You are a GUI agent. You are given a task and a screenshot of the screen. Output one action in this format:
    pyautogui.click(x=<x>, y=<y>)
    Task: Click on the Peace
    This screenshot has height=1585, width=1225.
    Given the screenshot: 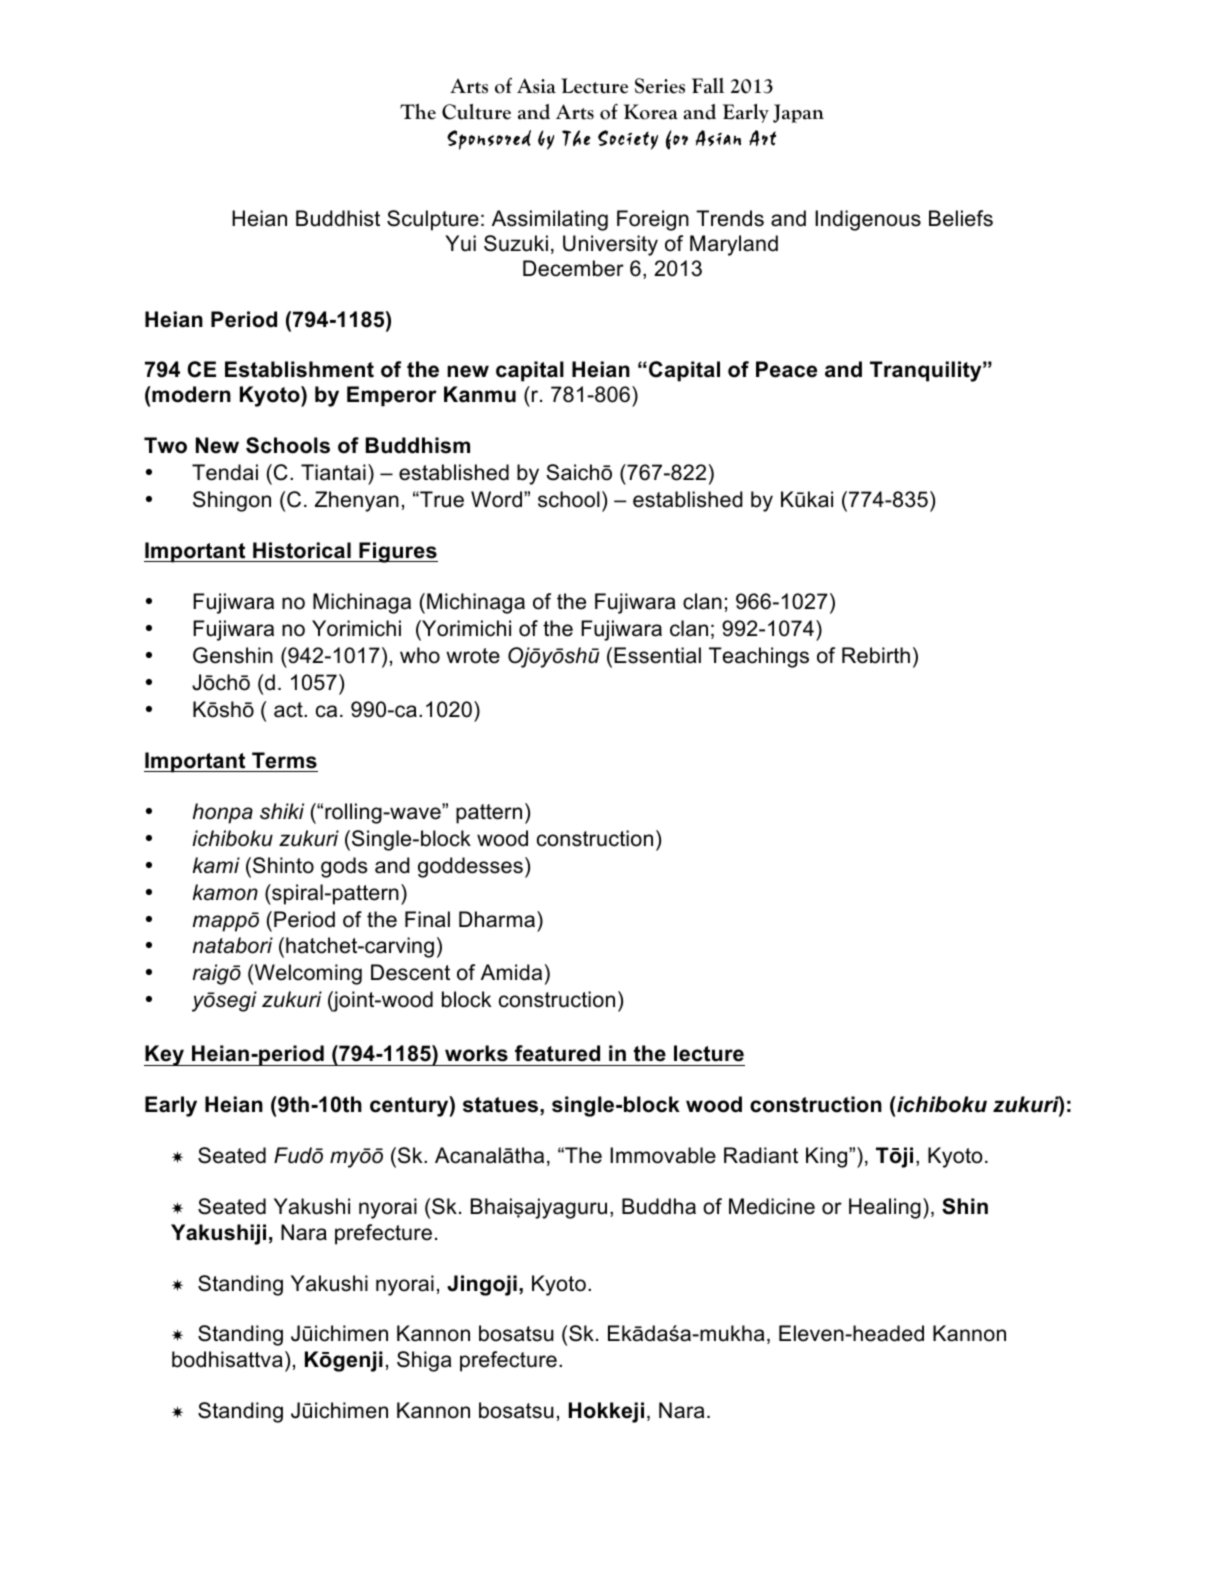 What is the action you would take?
    pyautogui.click(x=786, y=369)
